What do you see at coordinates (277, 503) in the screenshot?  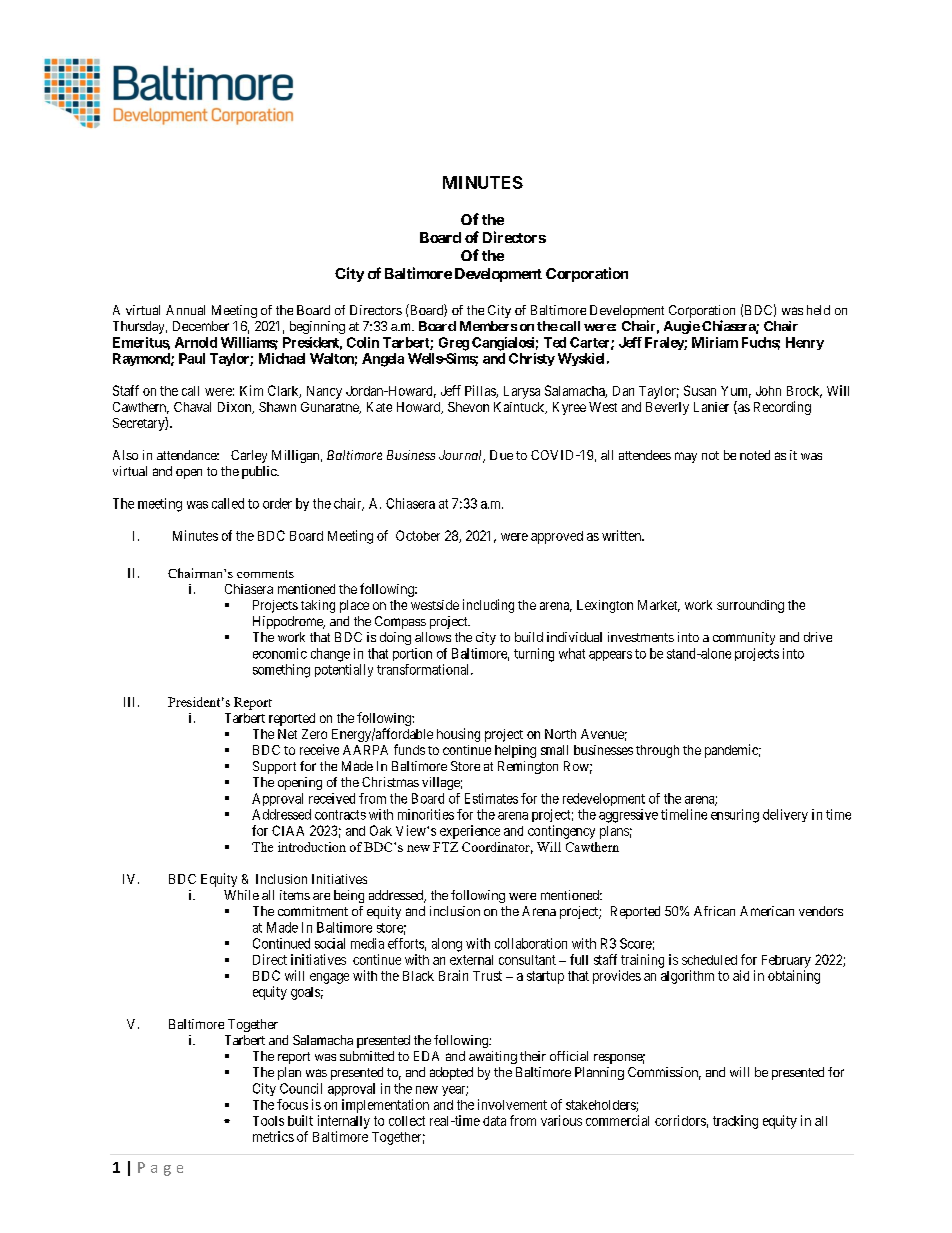 I see `order` at bounding box center [277, 503].
